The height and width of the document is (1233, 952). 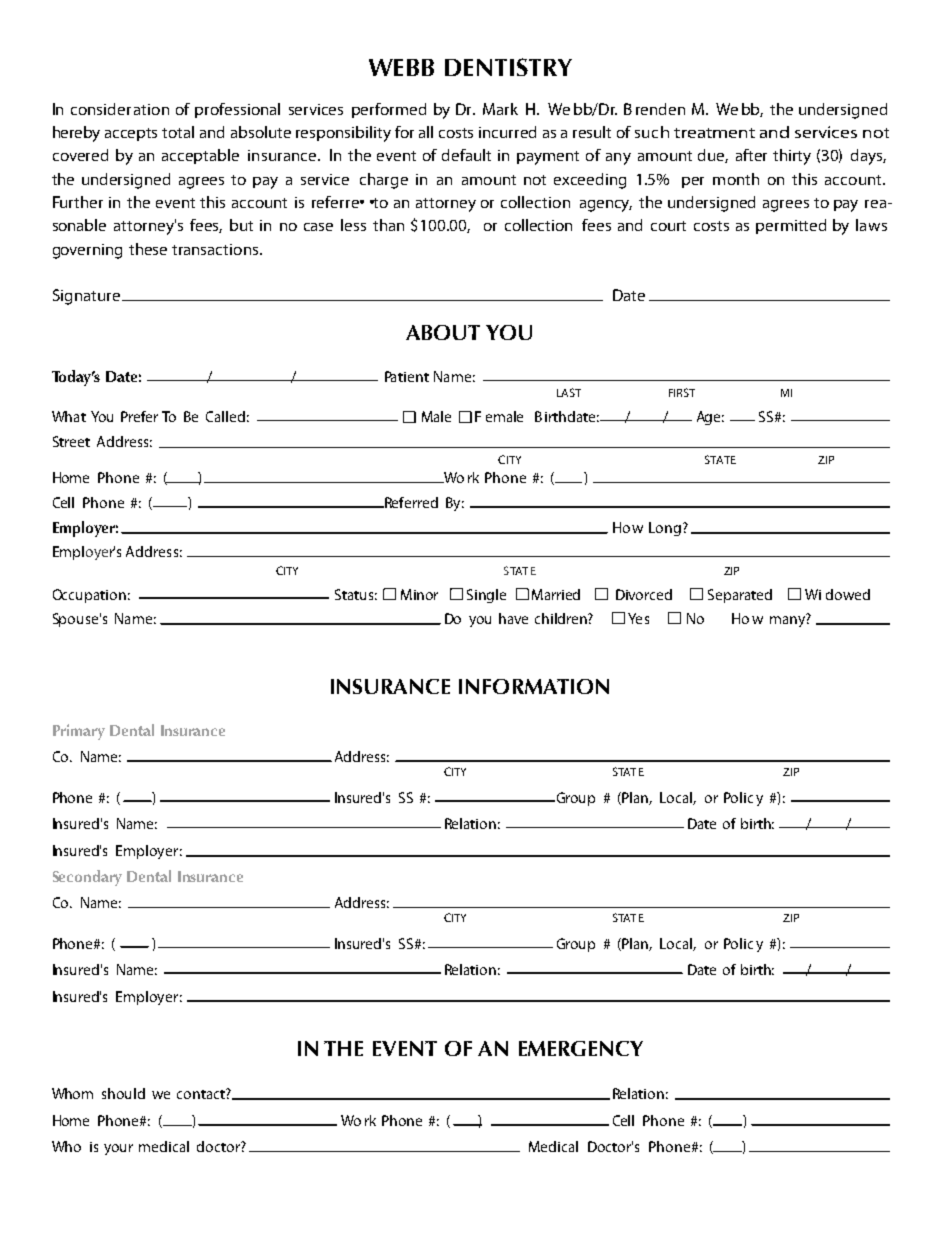 What do you see at coordinates (500, 109) in the document?
I see `Mark` at bounding box center [500, 109].
